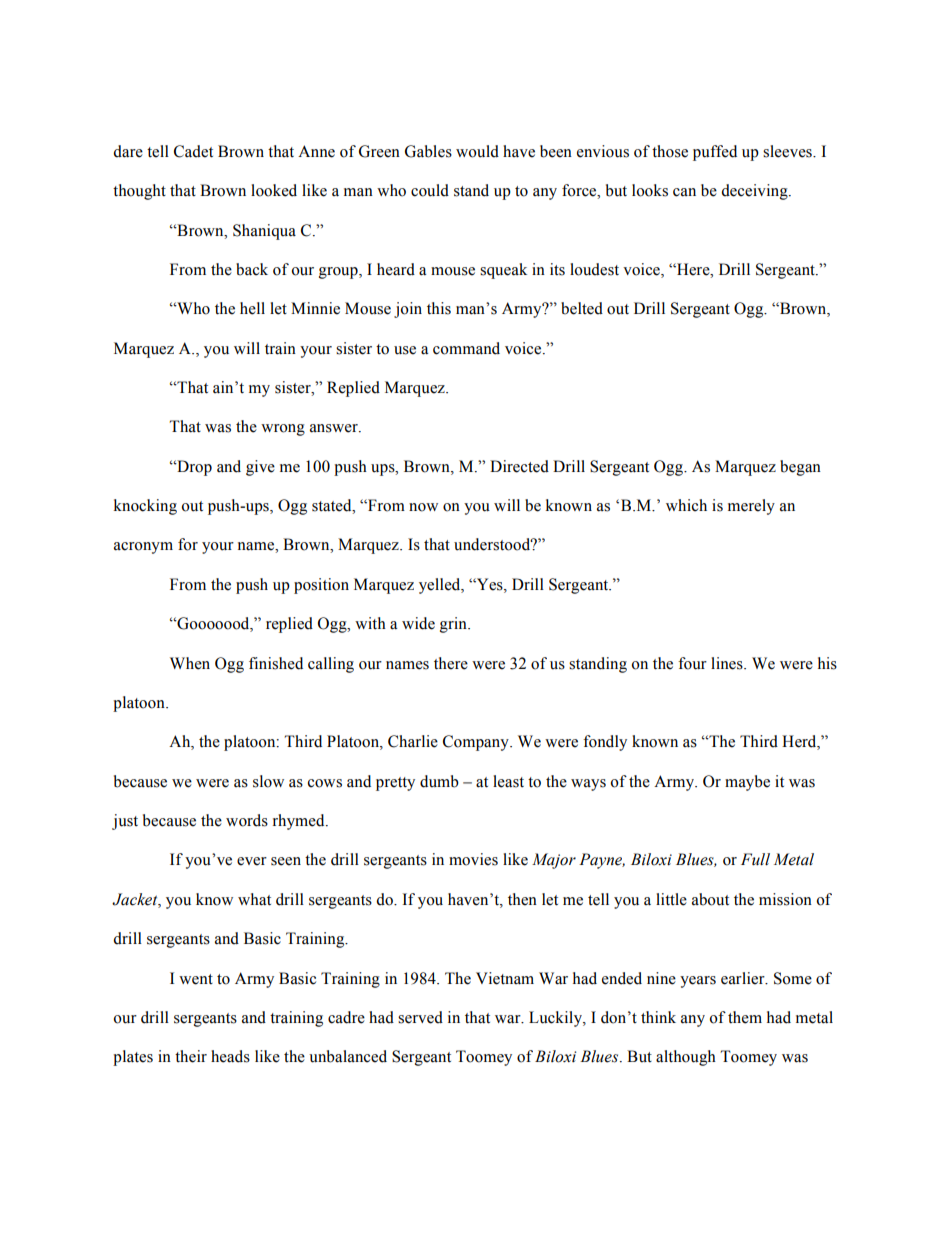 Image resolution: width=952 pixels, height=1233 pixels. Describe the element at coordinates (247, 820) in the image. I see `words` at that location.
